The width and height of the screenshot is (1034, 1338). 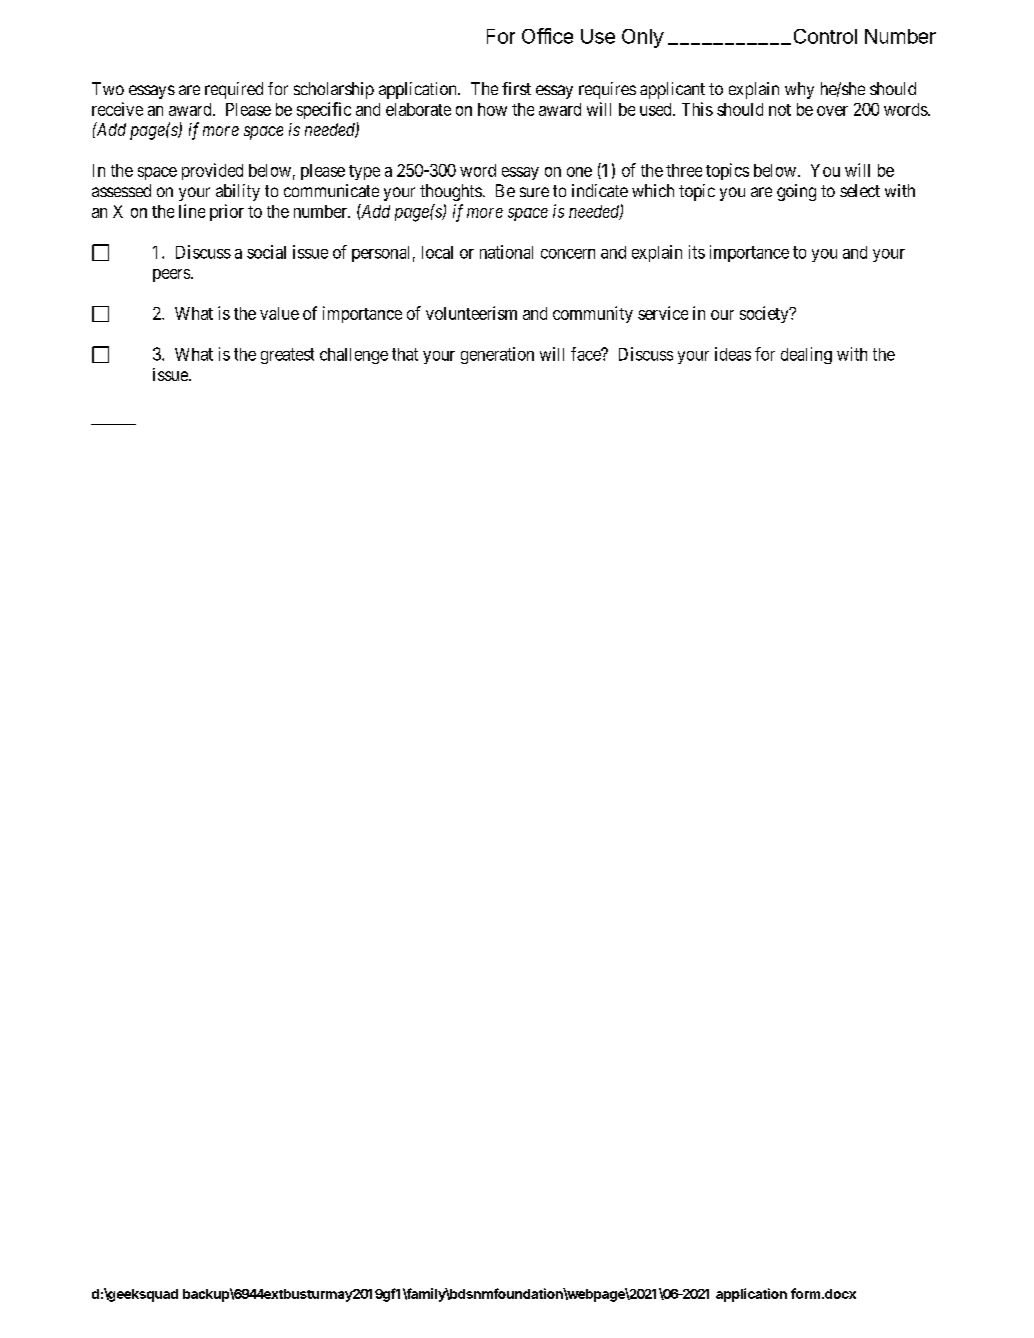 I want to click on peers, so click(x=171, y=275).
